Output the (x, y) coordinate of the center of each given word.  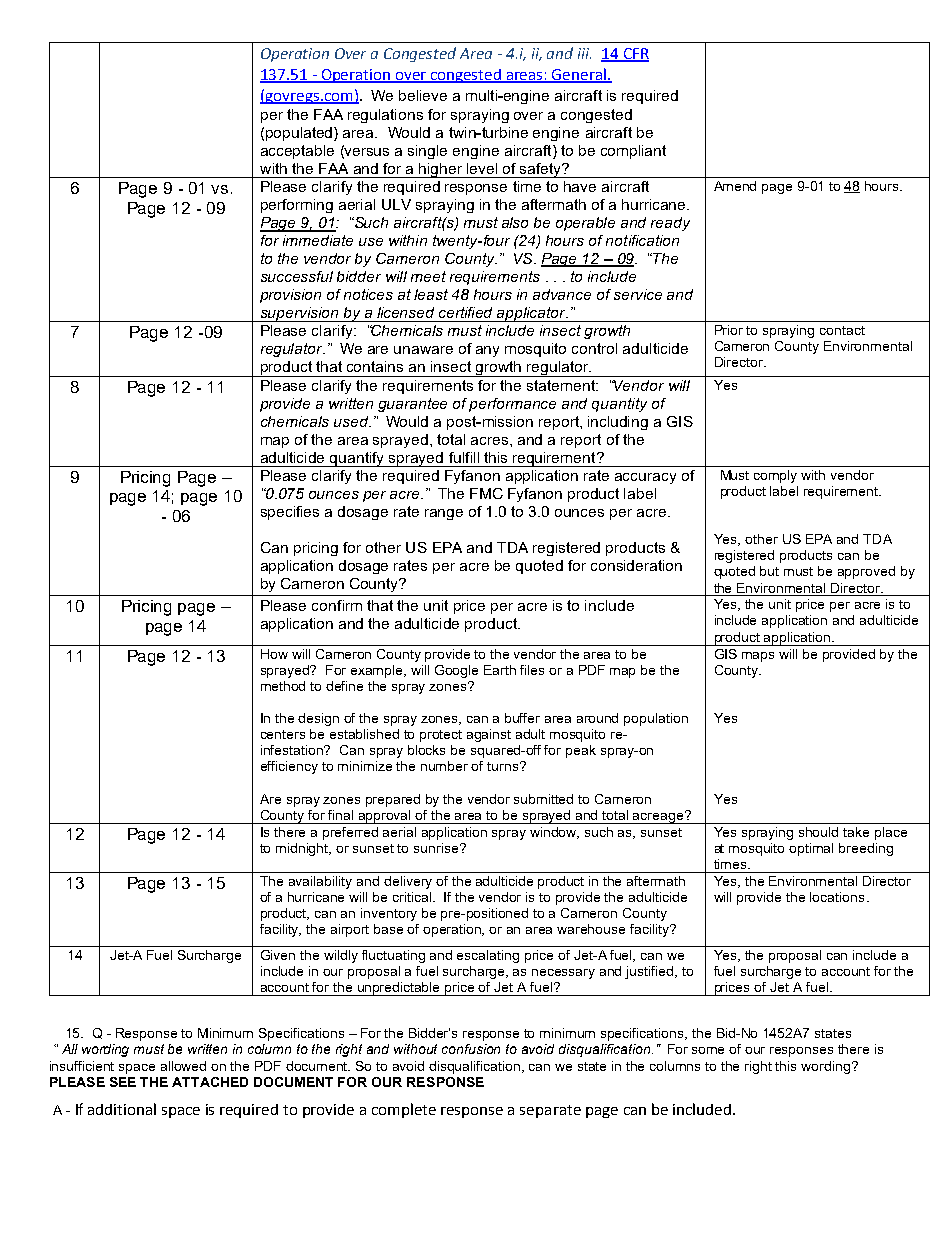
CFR (635, 55)
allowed (183, 1066)
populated (300, 134)
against (489, 735)
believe (423, 95)
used (352, 421)
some (708, 1050)
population (656, 719)
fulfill (464, 457)
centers (283, 734)
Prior (729, 330)
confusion (471, 1049)
